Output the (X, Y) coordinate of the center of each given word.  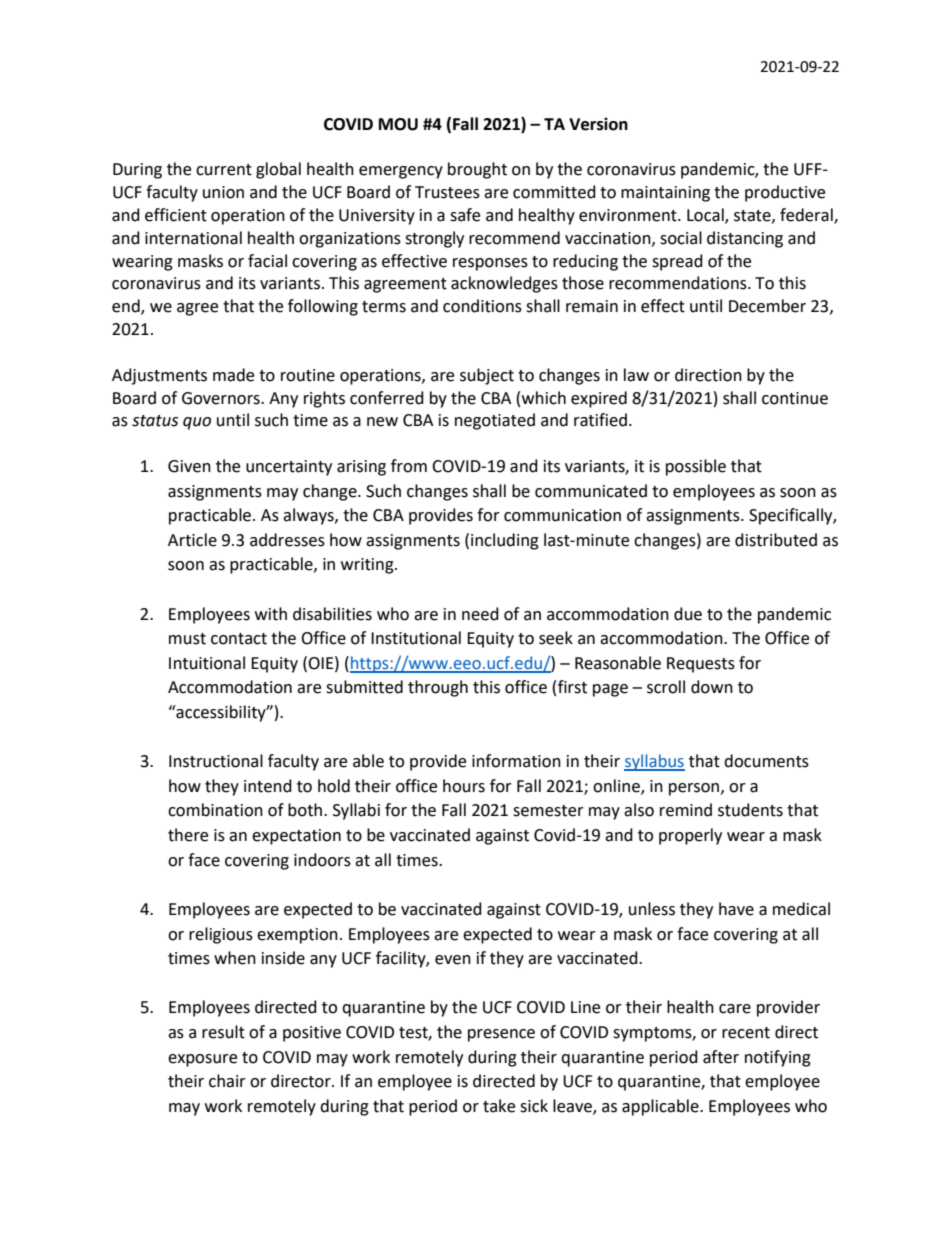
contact (239, 639)
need (480, 614)
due (688, 614)
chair (227, 1081)
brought (477, 170)
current (224, 170)
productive (785, 193)
